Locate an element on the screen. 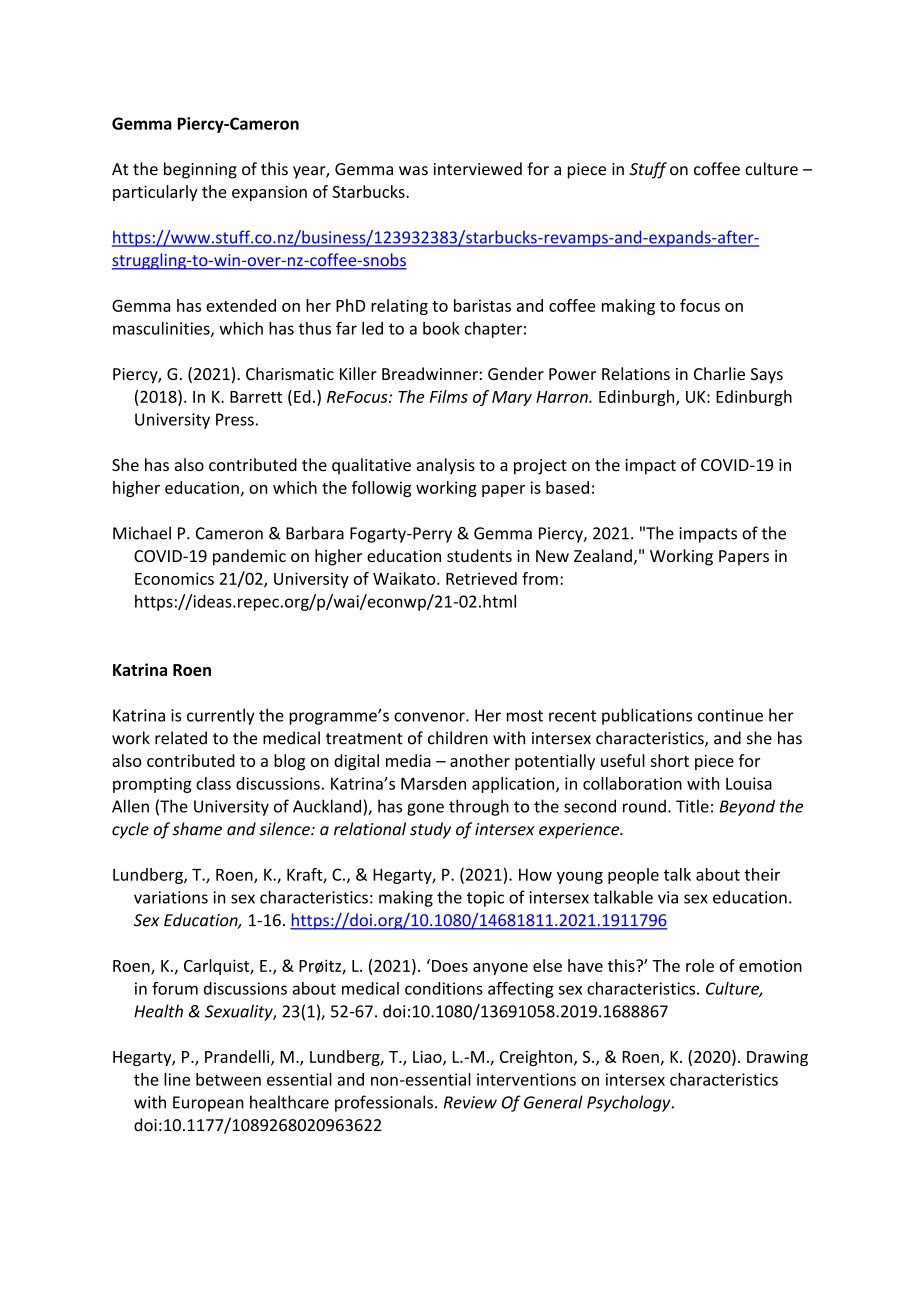 The width and height of the screenshot is (924, 1308). Economics is located at coordinates (174, 578).
